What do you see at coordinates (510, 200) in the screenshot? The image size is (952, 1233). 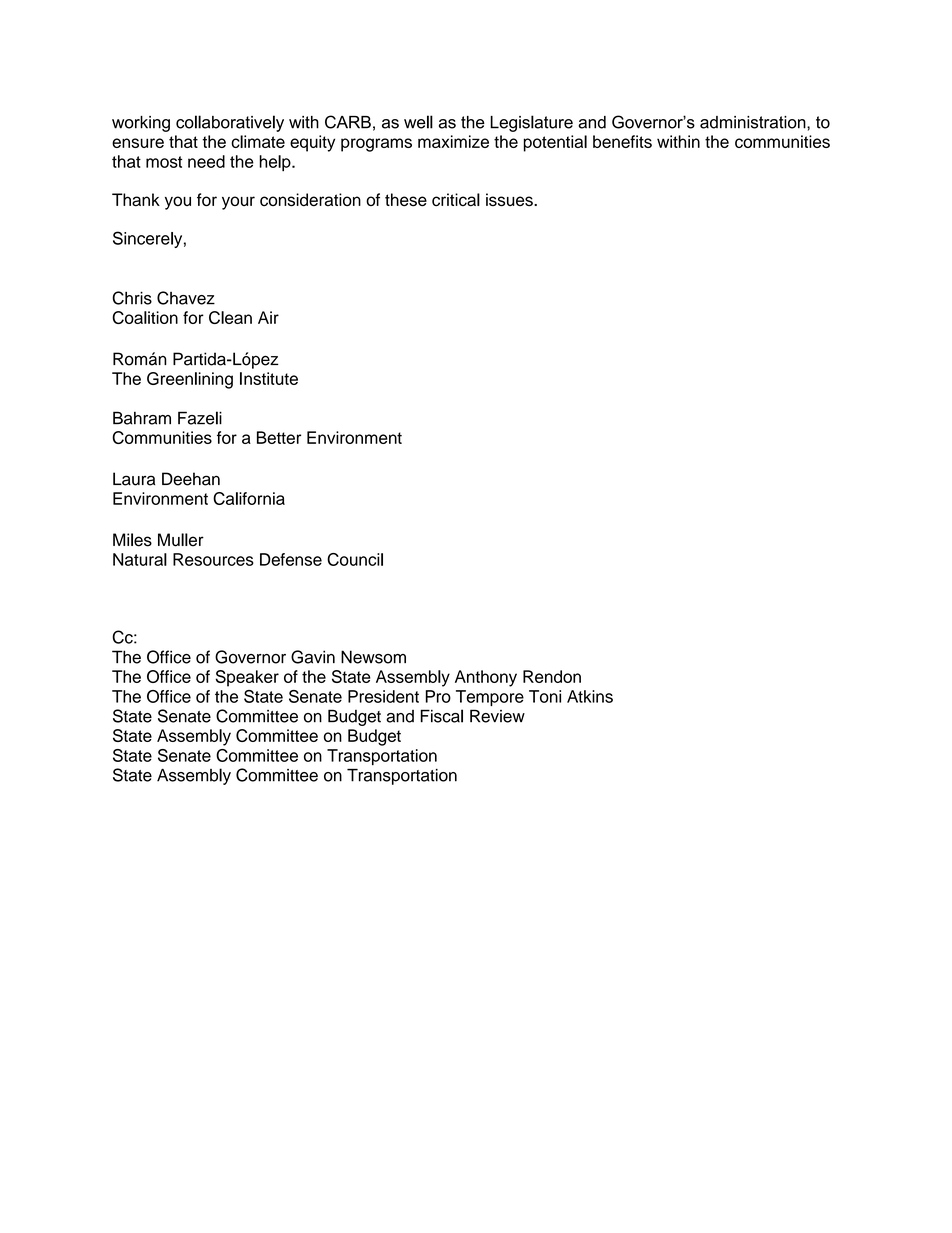 I see `issues` at bounding box center [510, 200].
